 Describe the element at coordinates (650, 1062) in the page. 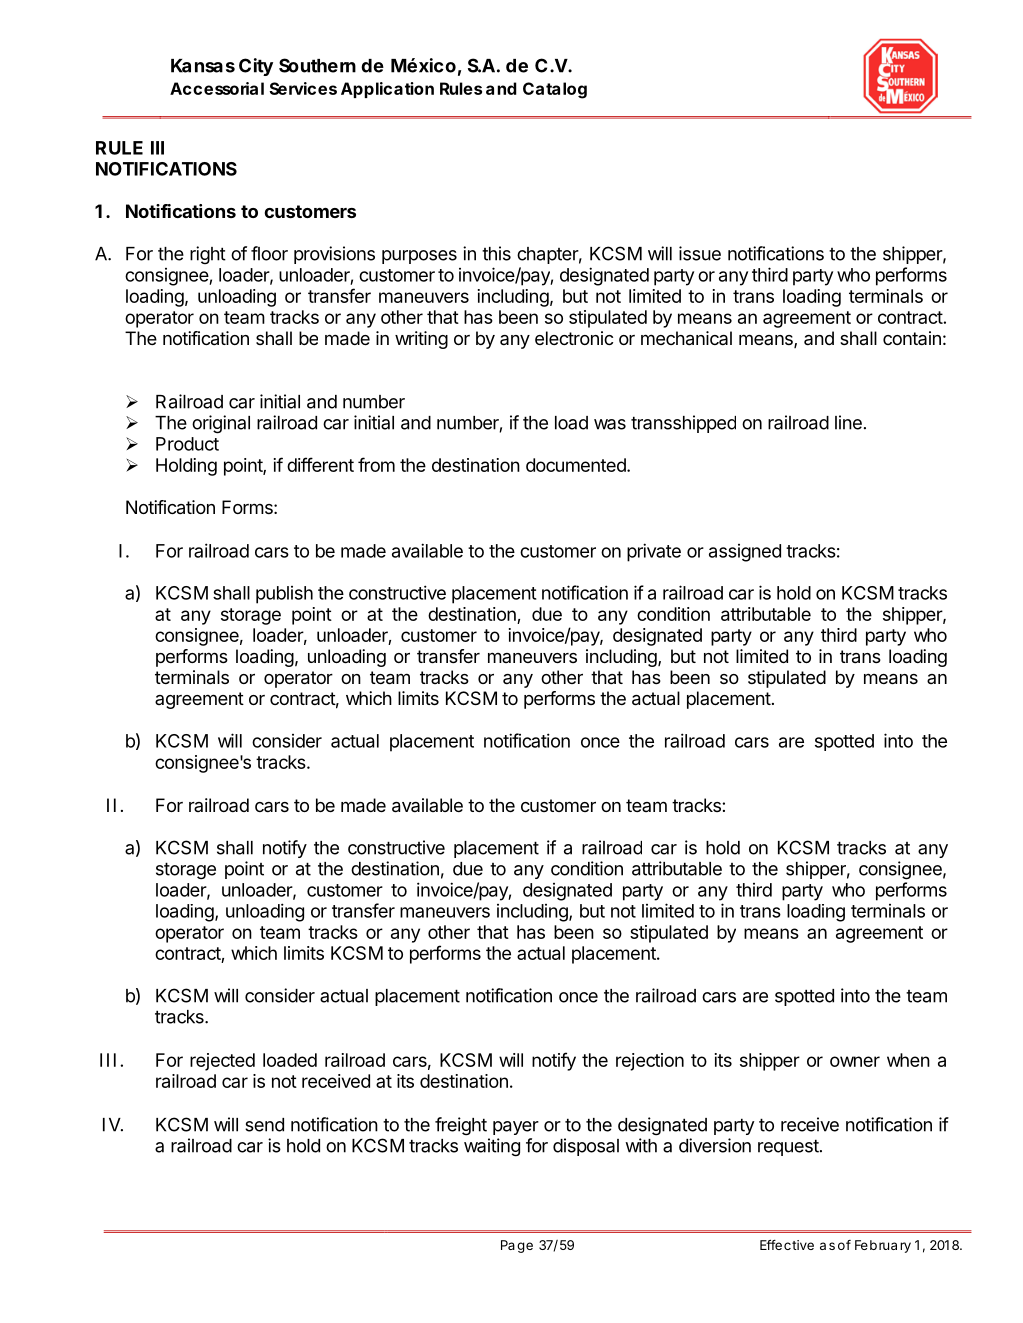

I see `rejection` at that location.
